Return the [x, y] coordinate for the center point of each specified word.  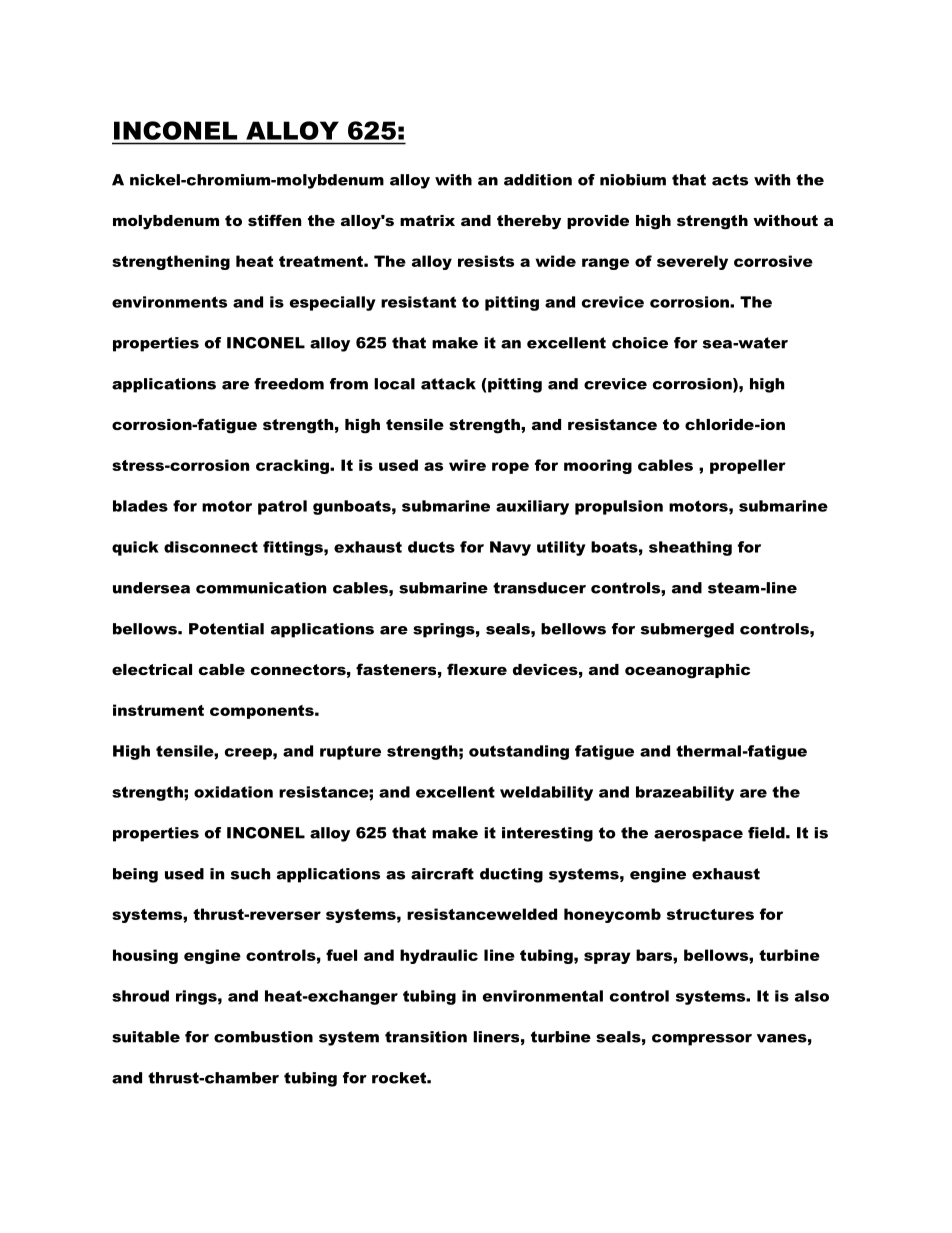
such [250, 874]
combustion [263, 1037]
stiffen [274, 220]
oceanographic [687, 671]
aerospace [698, 836]
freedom [289, 384]
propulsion [619, 507]
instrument [158, 710]
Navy [510, 548]
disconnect [211, 547]
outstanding [519, 752]
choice [640, 343]
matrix [427, 220]
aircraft [442, 874]
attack [448, 384]
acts [730, 180]
